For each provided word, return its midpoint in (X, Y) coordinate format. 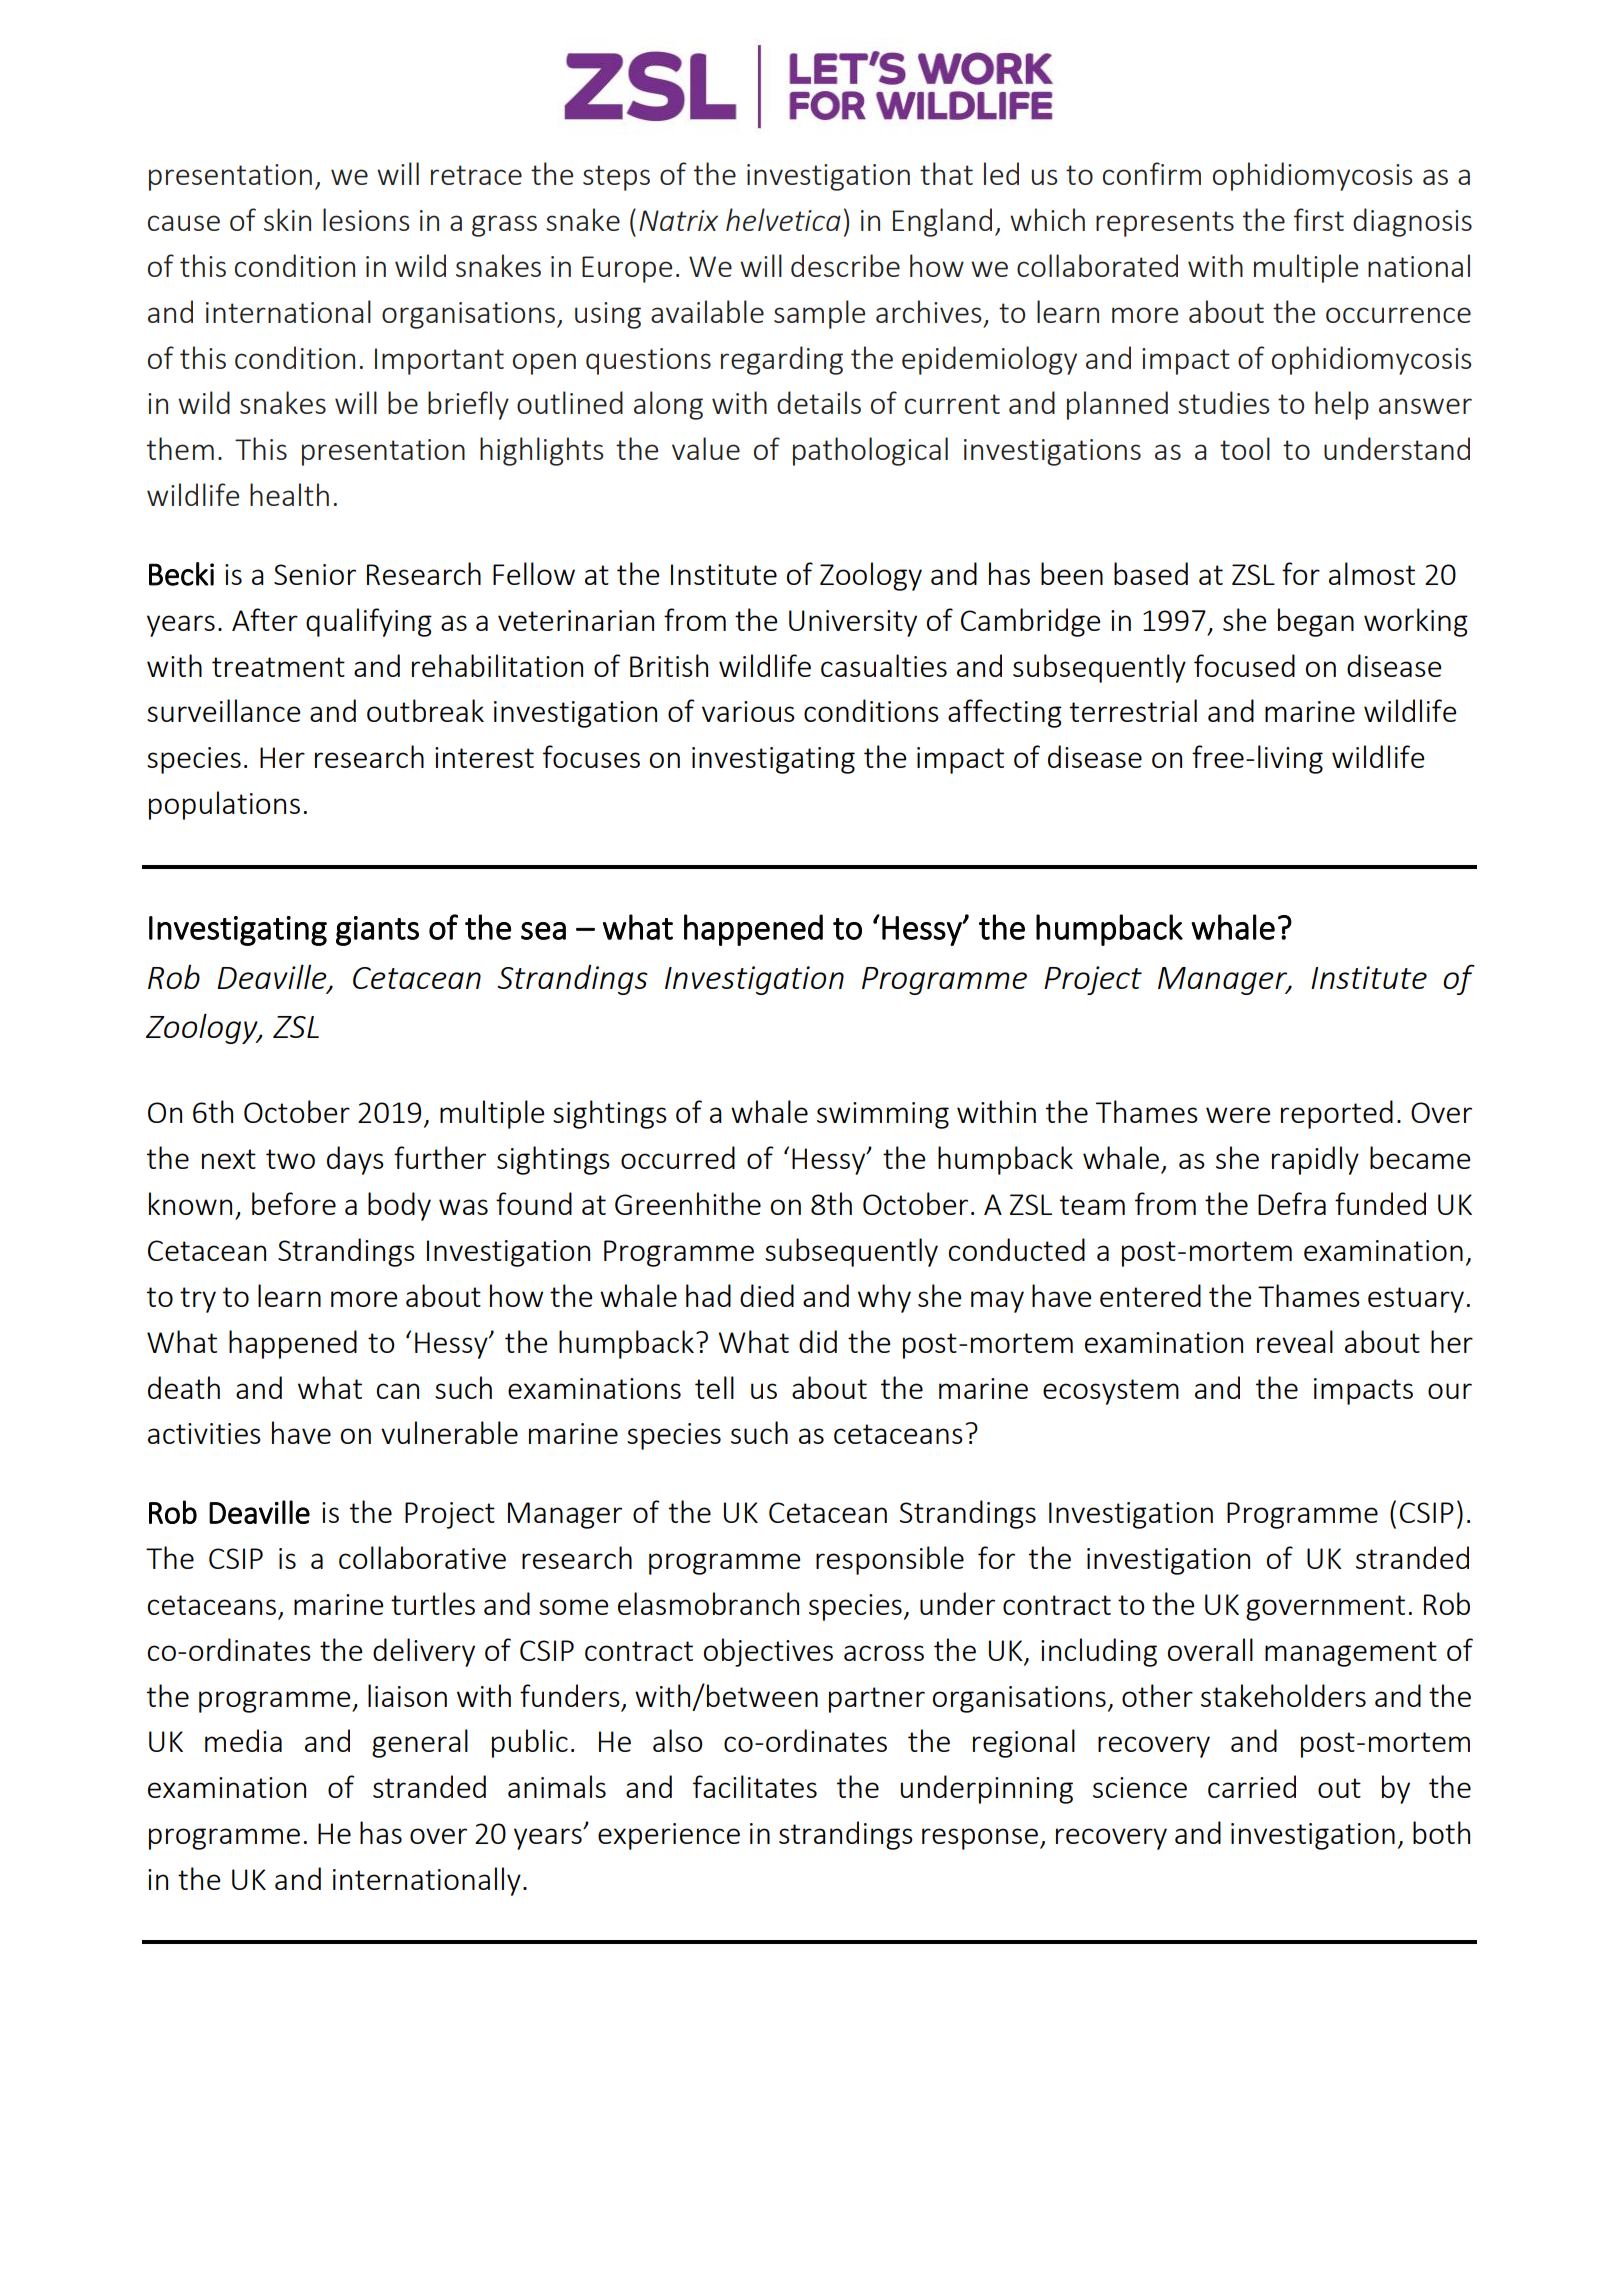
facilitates (755, 1786)
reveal (1295, 1341)
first (1319, 219)
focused (1244, 665)
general (420, 1743)
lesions (366, 219)
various (748, 711)
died (767, 1295)
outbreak (425, 710)
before (294, 1203)
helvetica (783, 219)
